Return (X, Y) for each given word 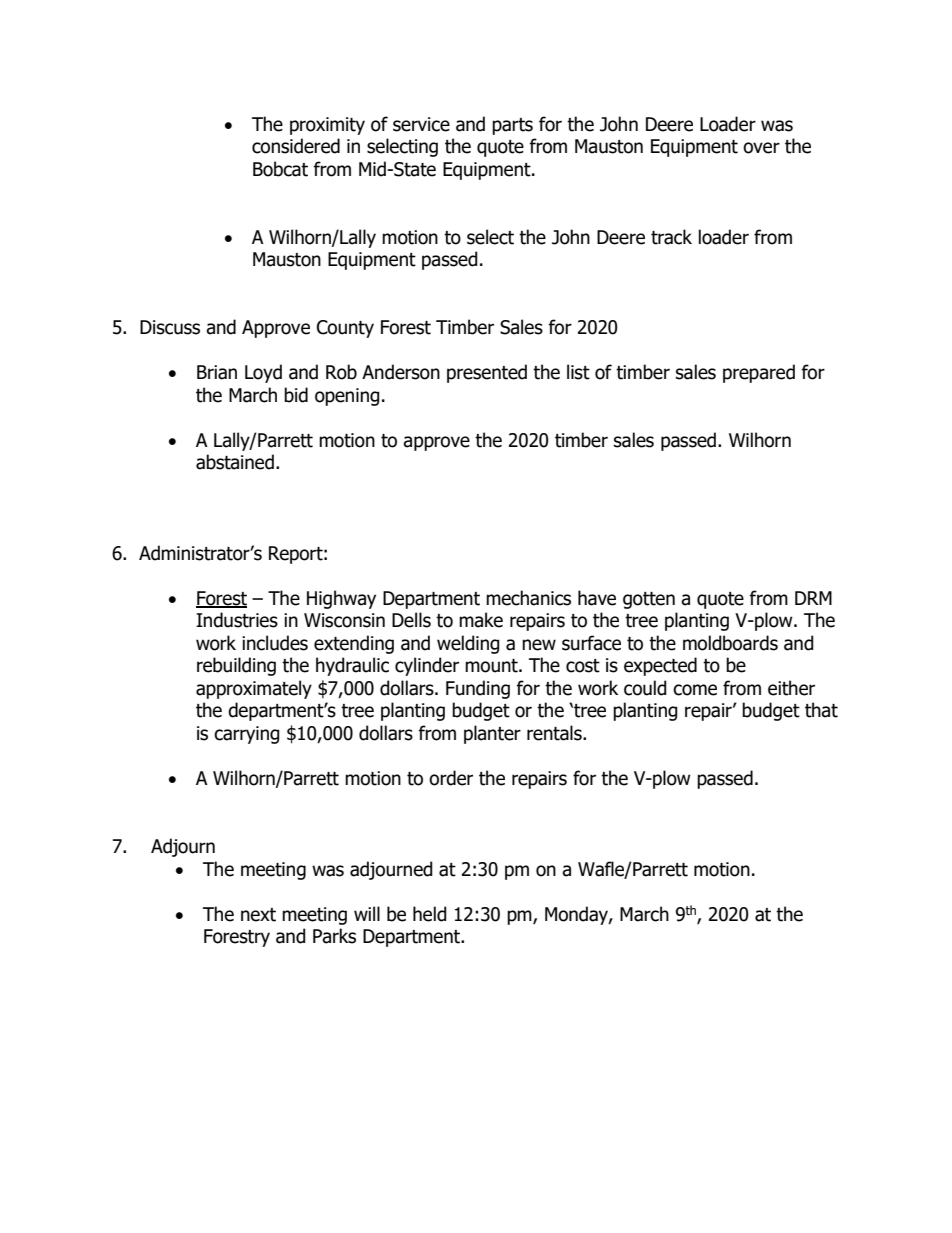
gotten (649, 600)
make (481, 620)
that (821, 710)
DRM (813, 598)
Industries (237, 620)
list (578, 372)
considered (296, 146)
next (258, 915)
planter (492, 734)
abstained (235, 462)
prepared (759, 373)
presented (487, 373)
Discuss (170, 327)
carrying (247, 735)
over (761, 148)
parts (512, 126)
